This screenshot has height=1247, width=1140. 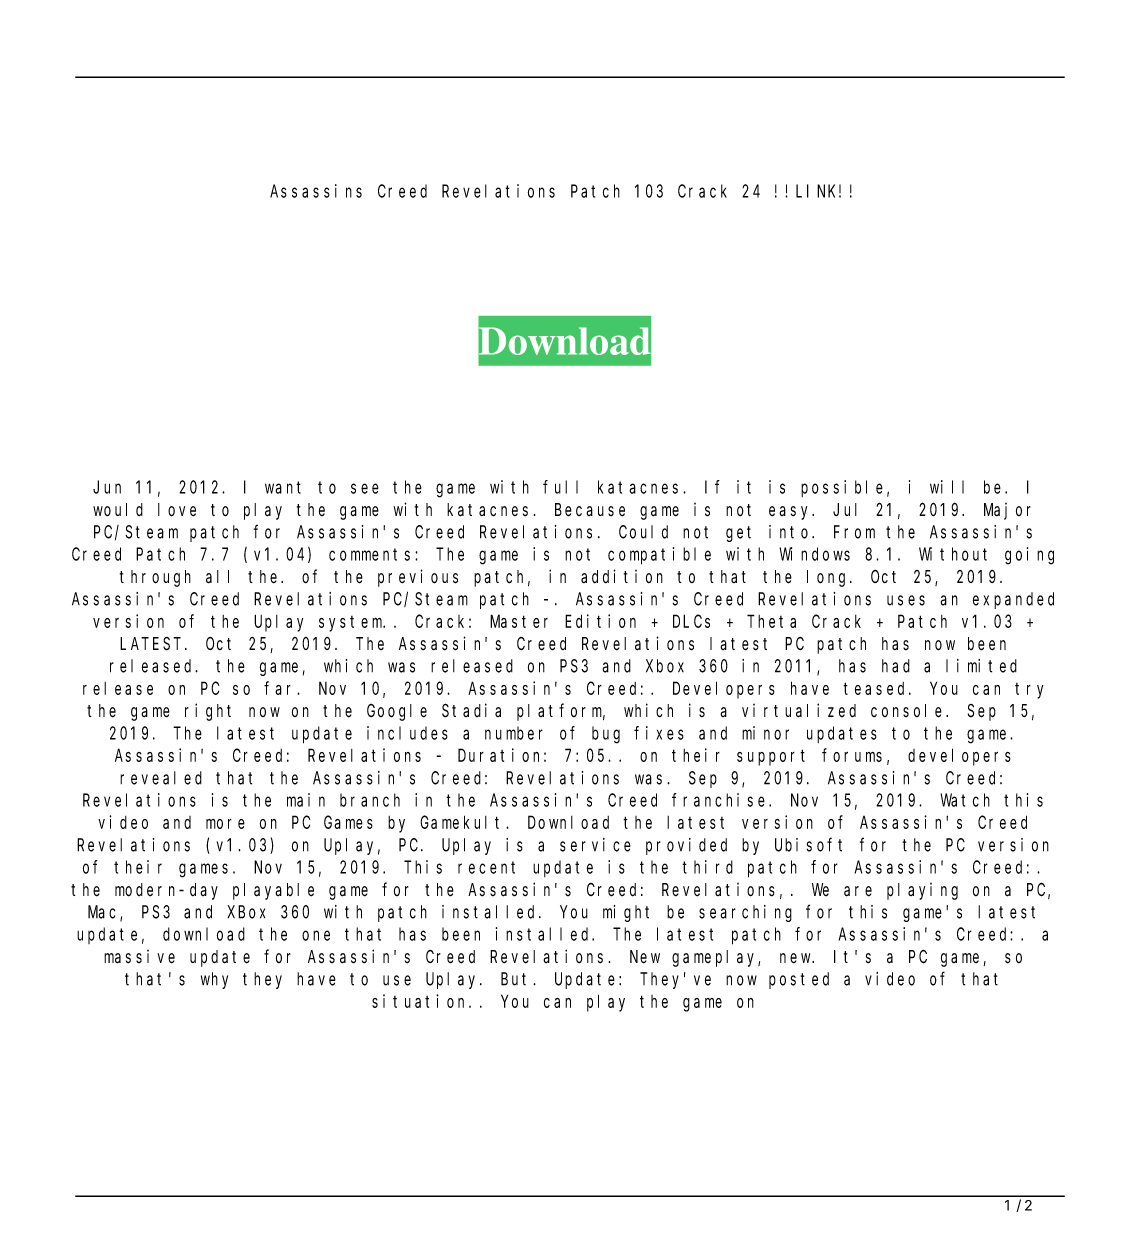 What do you see at coordinates (397, 712) in the screenshot?
I see `Google` at bounding box center [397, 712].
